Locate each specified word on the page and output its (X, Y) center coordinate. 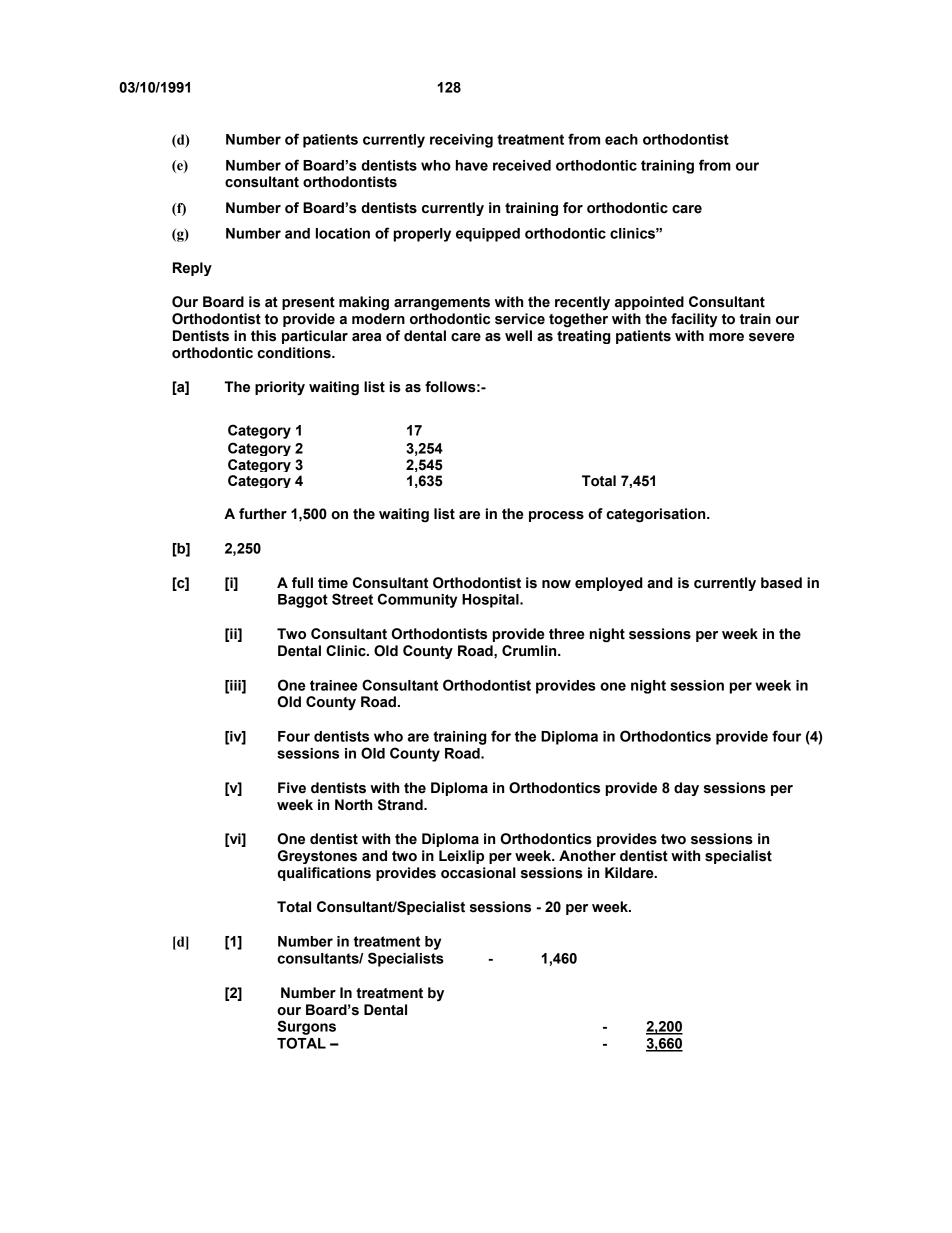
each (621, 139)
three (567, 634)
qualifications (324, 874)
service (520, 319)
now (556, 584)
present (308, 303)
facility (694, 320)
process (556, 516)
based (781, 583)
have (472, 165)
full (302, 583)
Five (292, 788)
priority (280, 388)
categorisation (657, 515)
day (686, 789)
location (343, 233)
